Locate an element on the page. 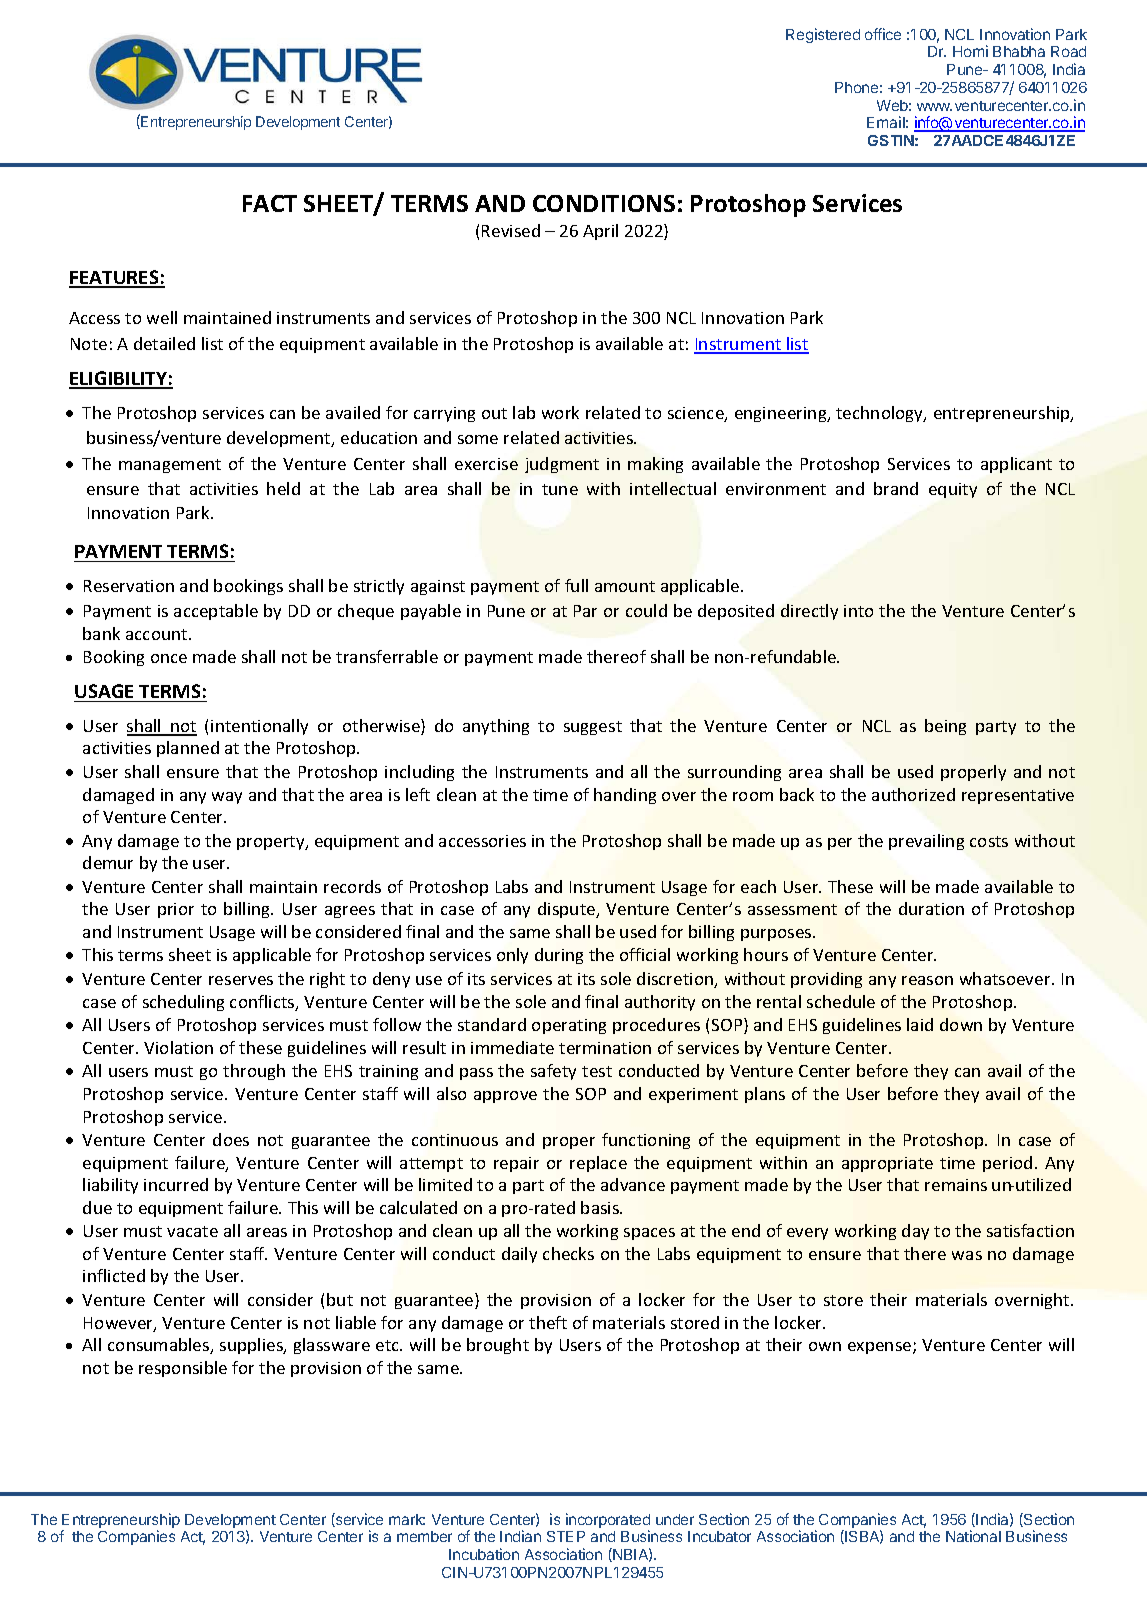 This page has width=1147, height=1623. Homi is located at coordinates (970, 51).
